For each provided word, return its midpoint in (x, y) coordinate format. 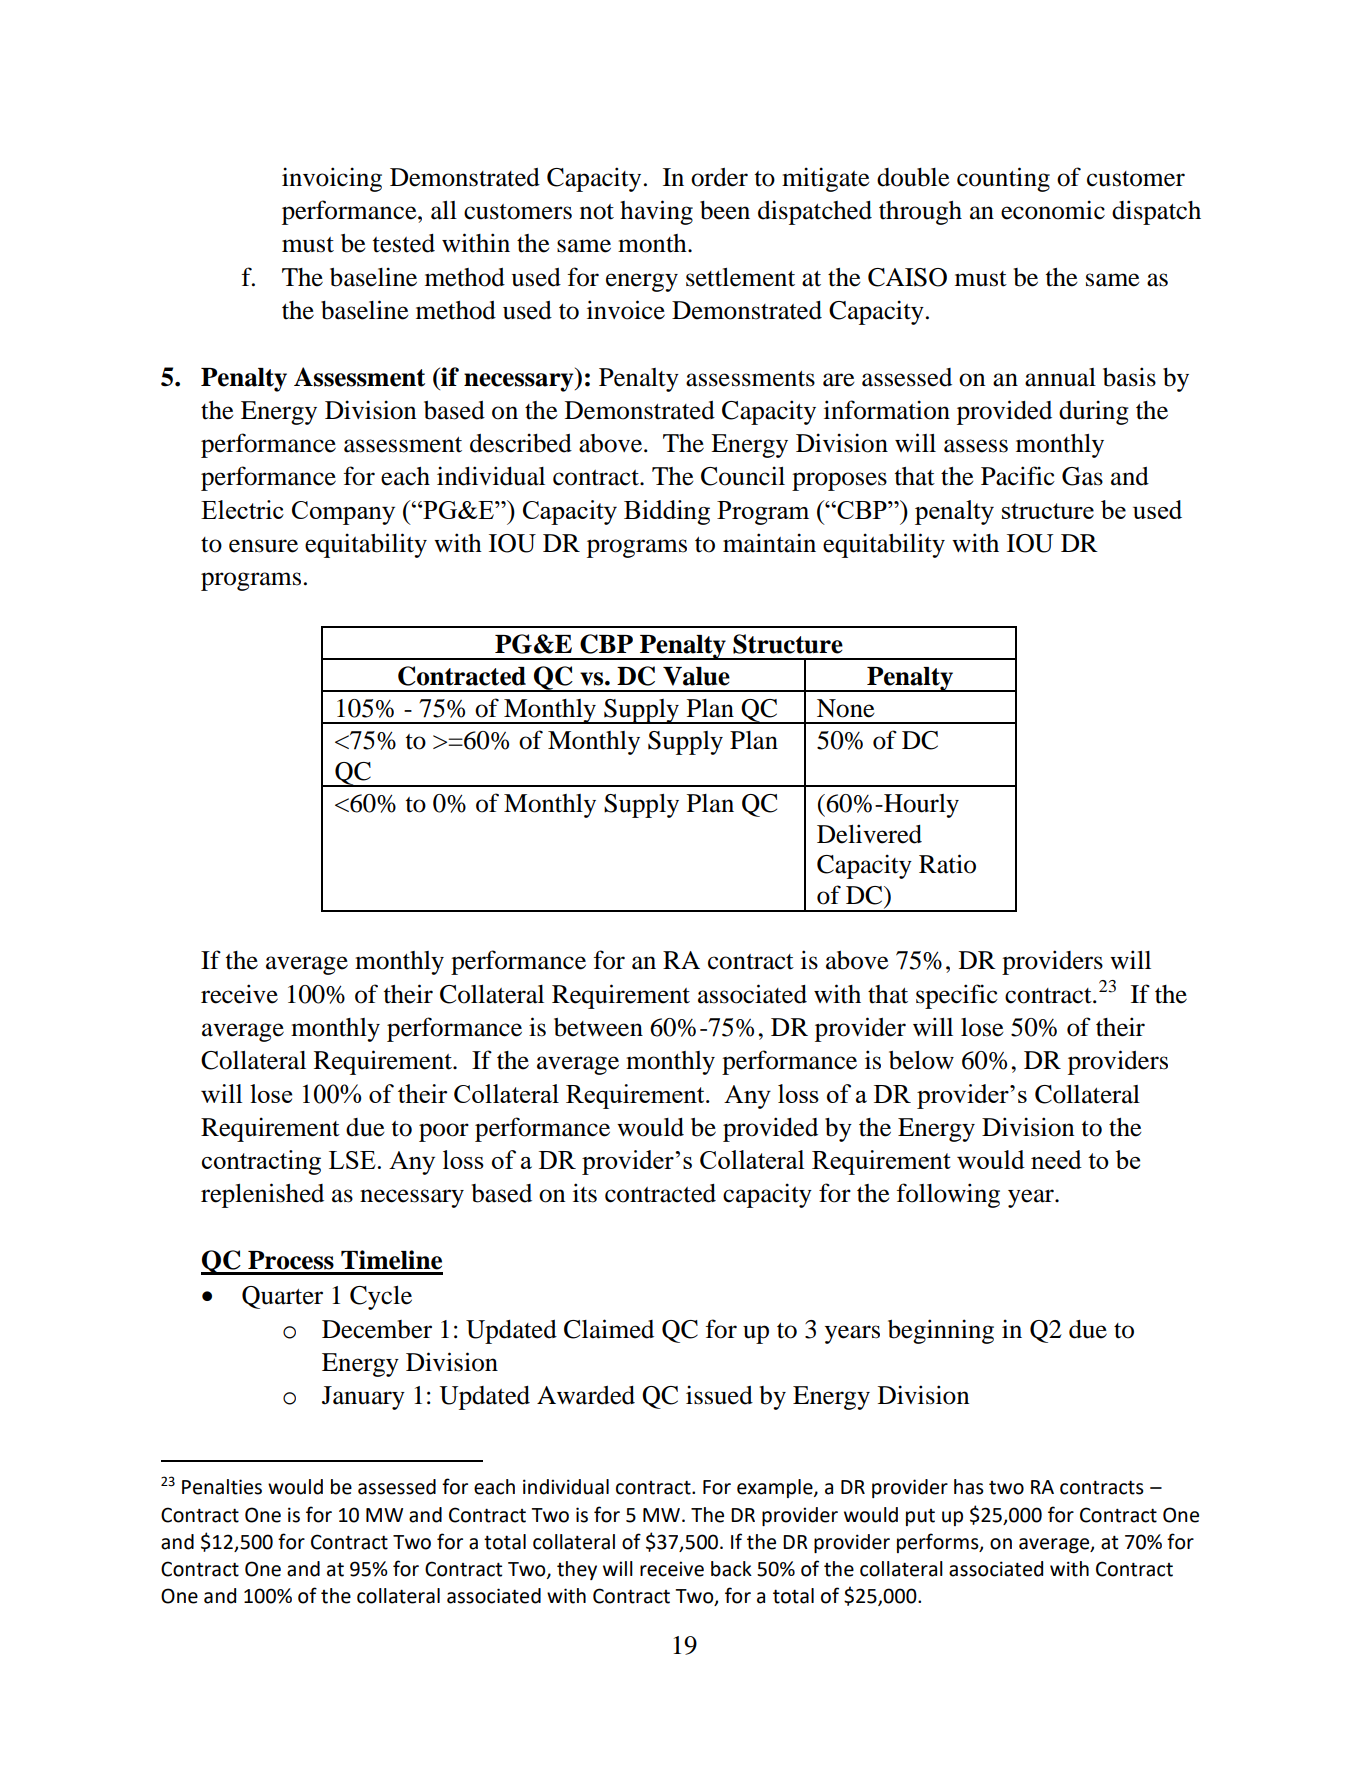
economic (1053, 210)
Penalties (222, 1487)
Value (696, 676)
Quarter (282, 1297)
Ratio (947, 864)
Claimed (609, 1329)
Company (343, 513)
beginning (941, 1331)
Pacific (1018, 476)
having (656, 212)
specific (957, 996)
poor (444, 1132)
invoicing (332, 179)
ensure (263, 546)
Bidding (667, 512)
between (598, 1027)
